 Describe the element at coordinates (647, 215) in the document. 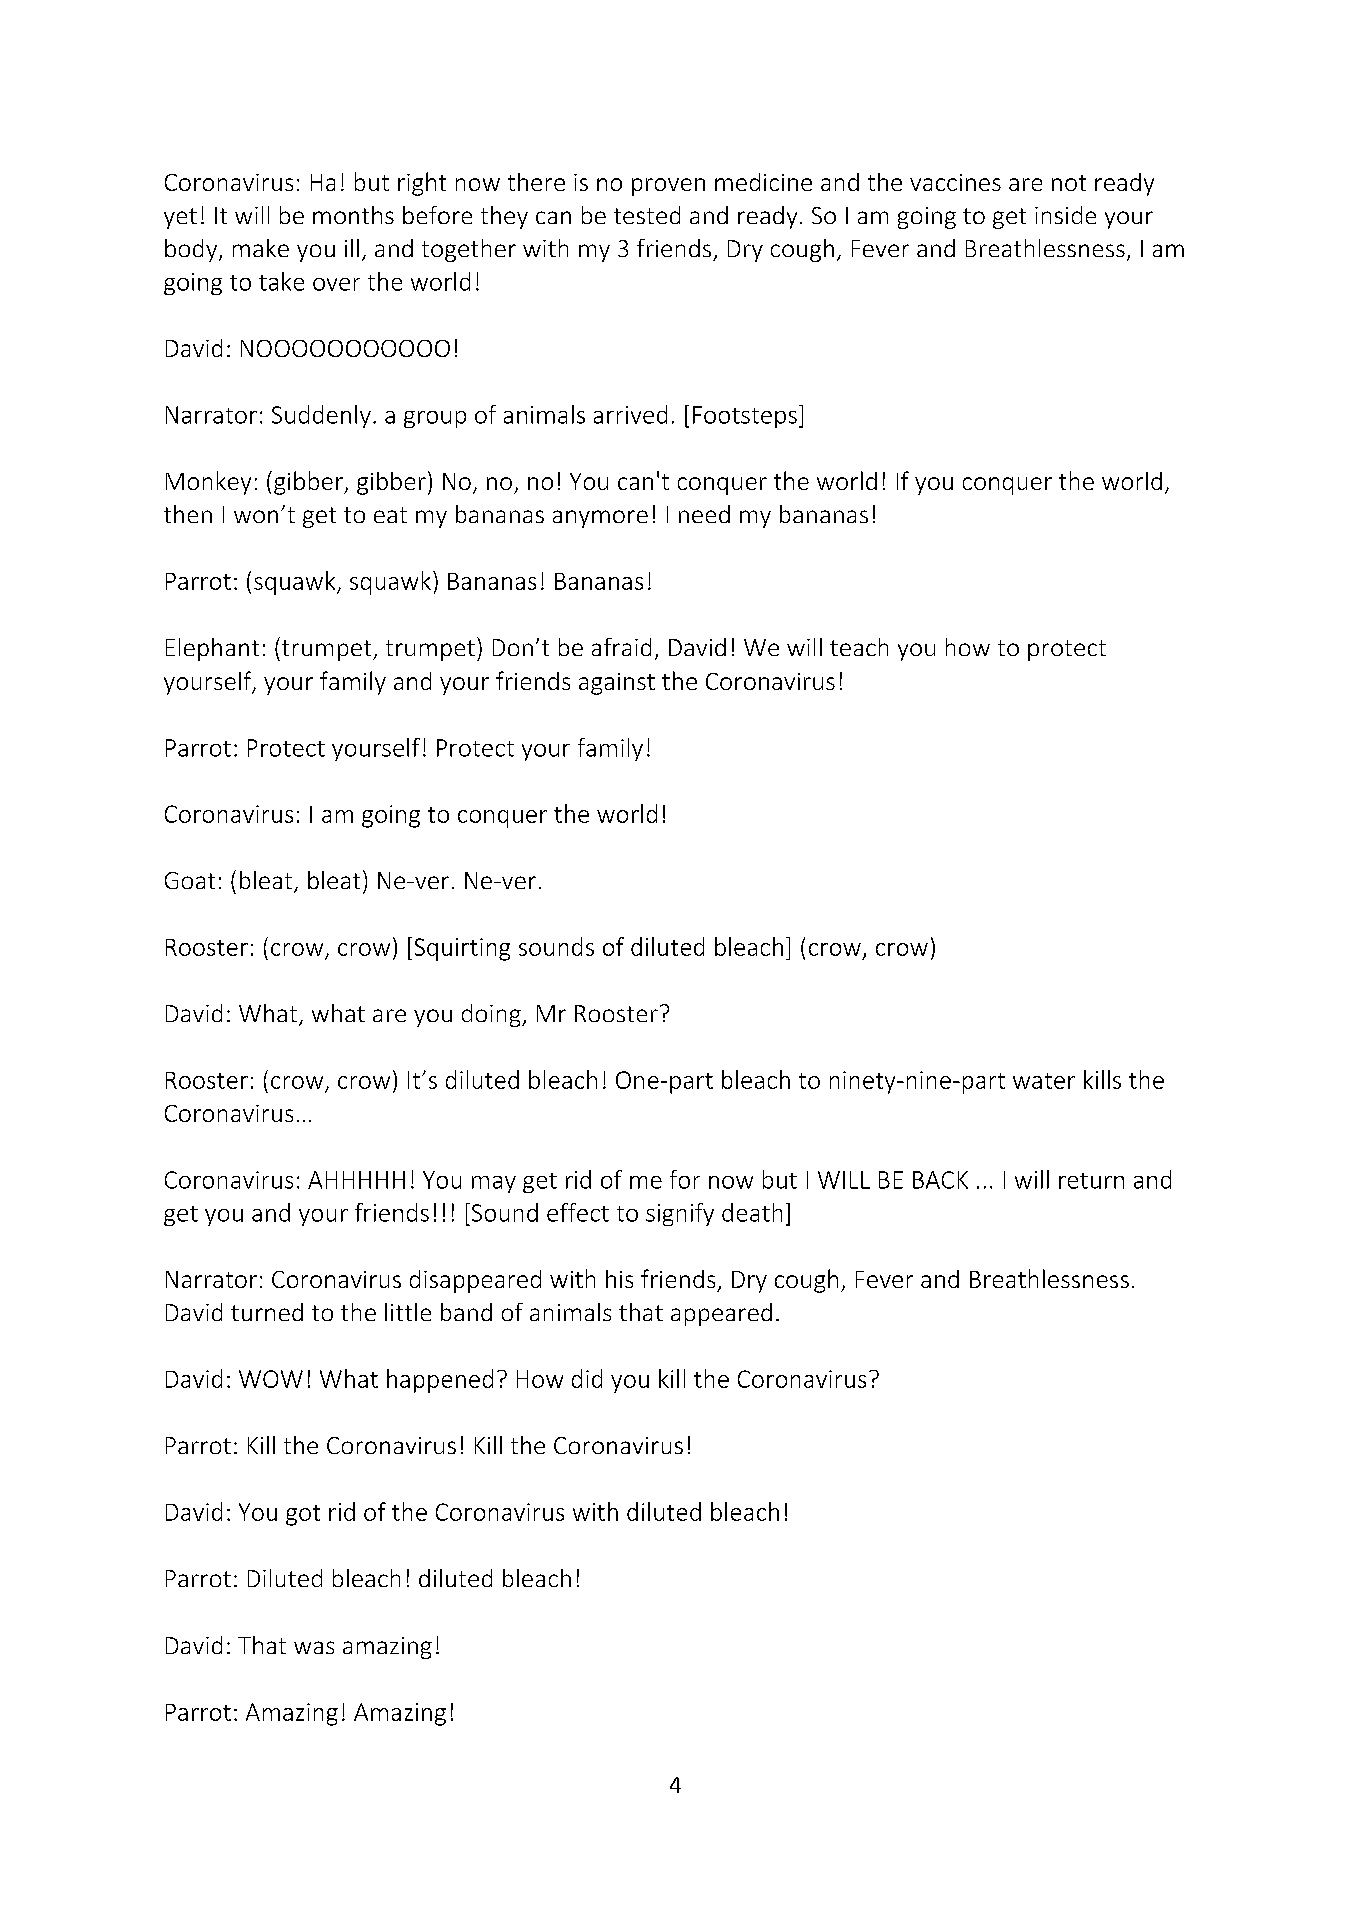

I see `tested` at that location.
